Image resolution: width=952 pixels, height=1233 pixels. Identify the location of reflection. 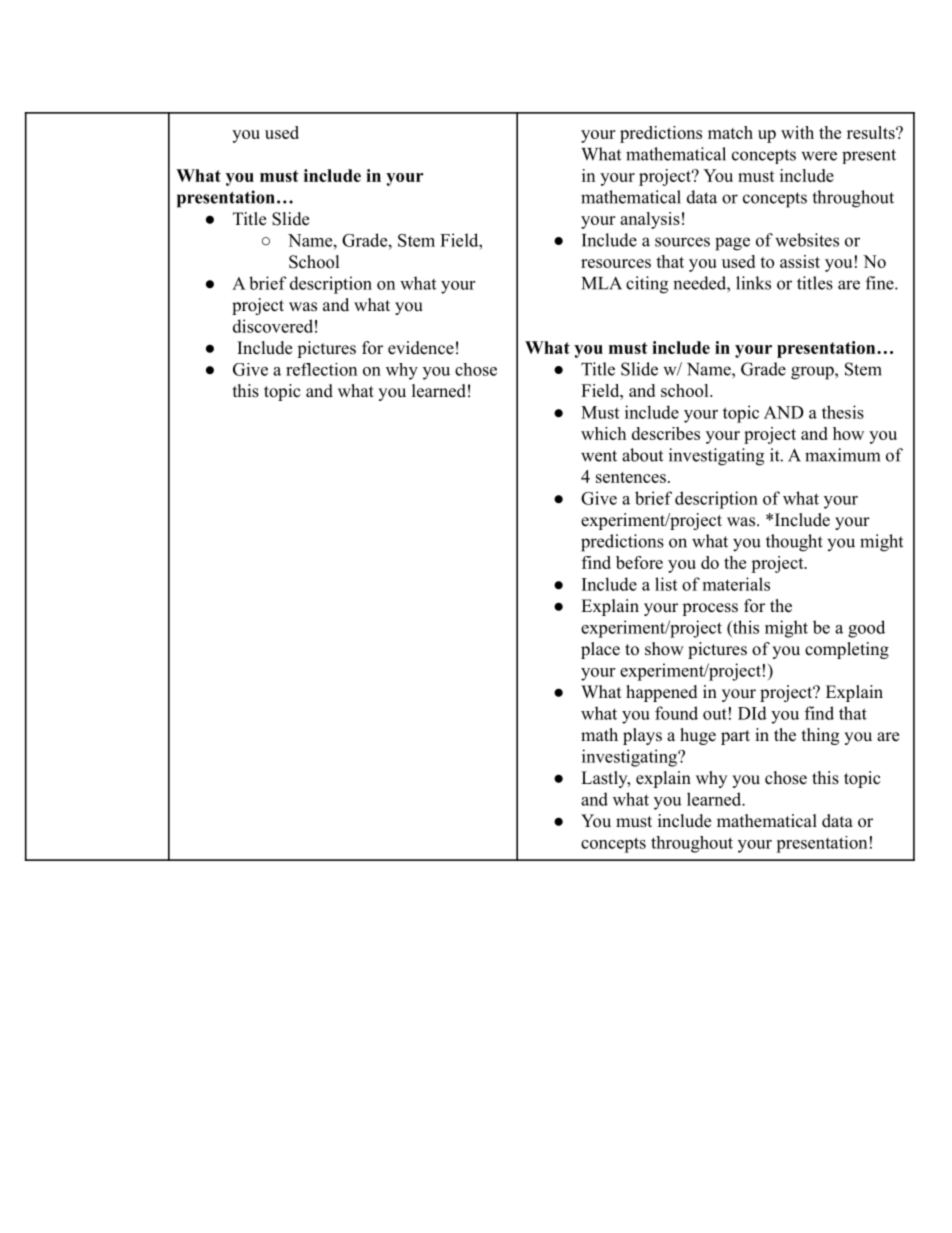
(321, 369).
